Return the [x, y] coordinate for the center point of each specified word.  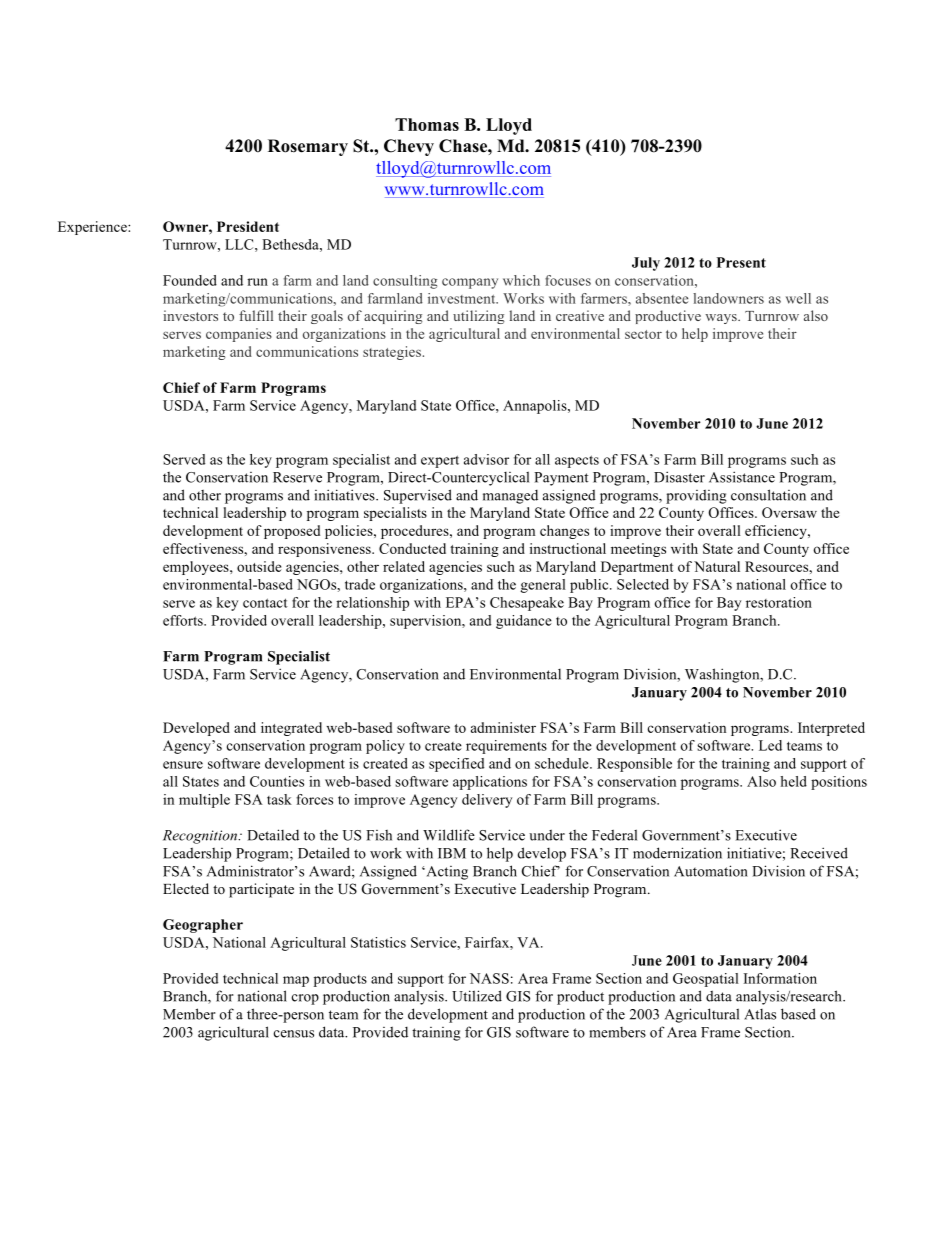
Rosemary [308, 147]
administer [503, 727]
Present [741, 262]
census [294, 1034]
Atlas [760, 1014]
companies [239, 335]
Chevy [409, 147]
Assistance [742, 477]
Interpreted [831, 729]
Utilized [477, 996]
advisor [486, 459]
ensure [183, 765]
